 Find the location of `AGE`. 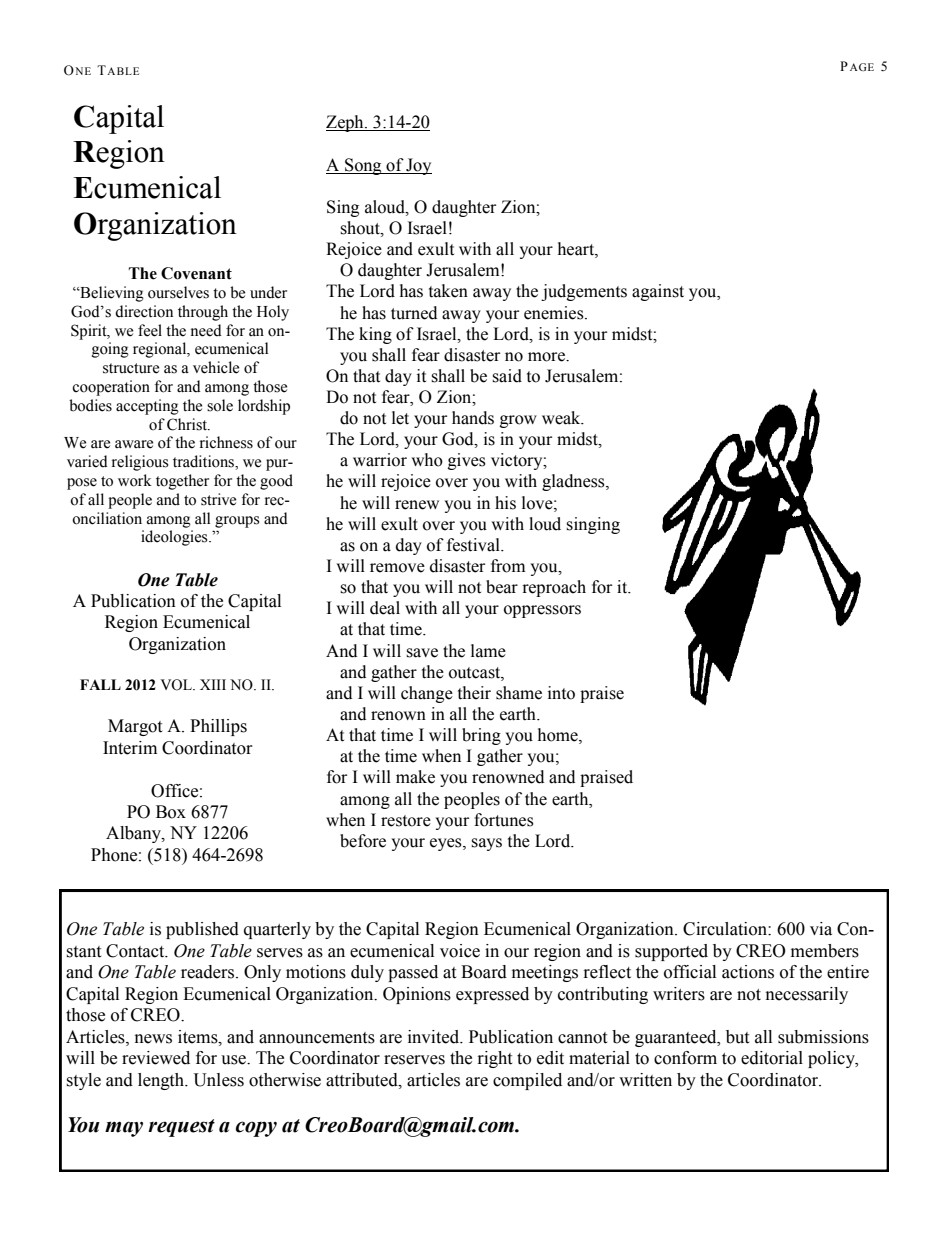

AGE is located at coordinates (862, 67).
